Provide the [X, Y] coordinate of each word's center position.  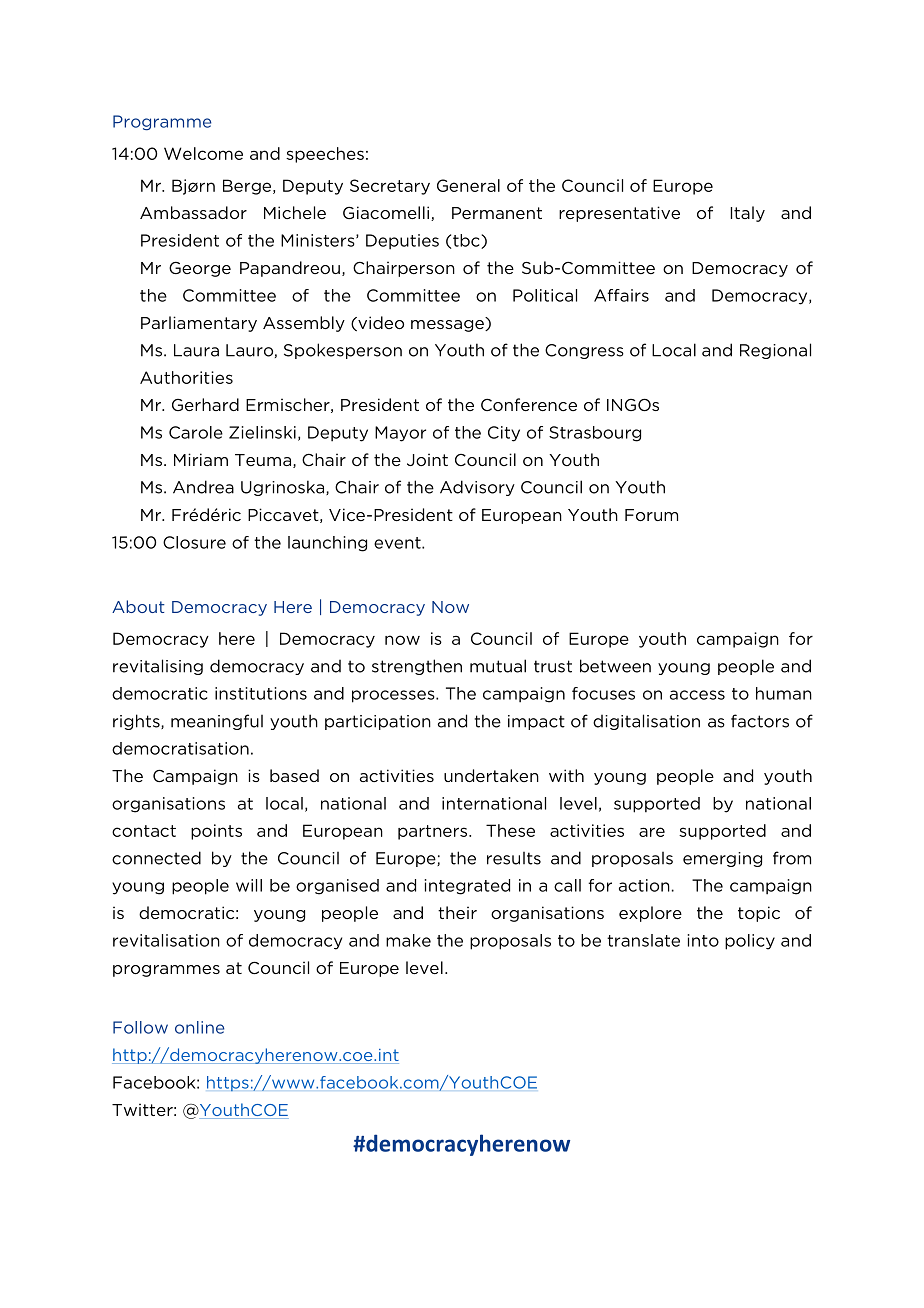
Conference [529, 404]
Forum [651, 515]
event [398, 543]
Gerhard [205, 404]
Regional [775, 351]
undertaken [491, 775]
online [199, 1027]
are [652, 832]
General [468, 185]
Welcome [203, 153]
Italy [748, 214]
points [216, 832]
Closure [194, 542]
